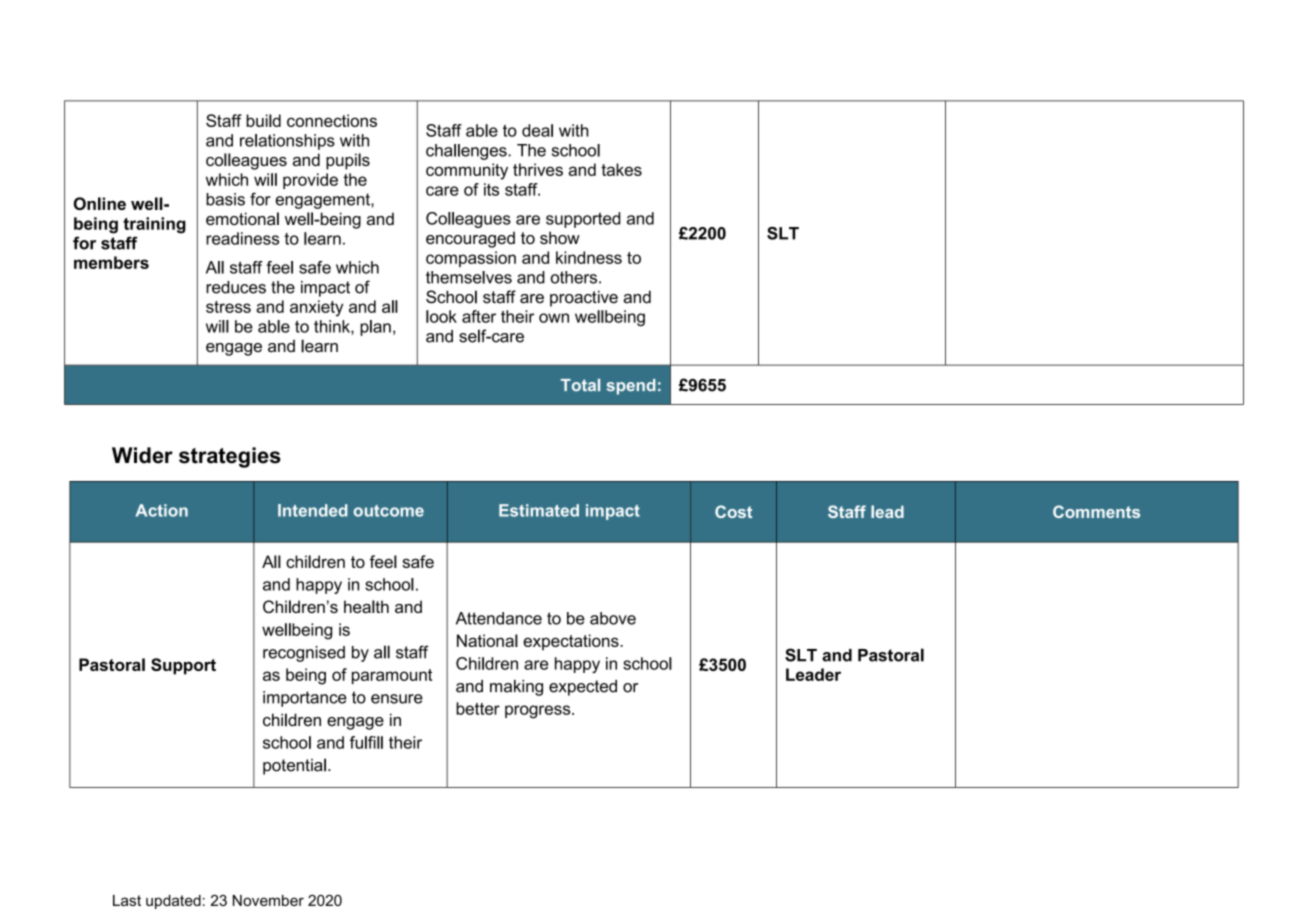  Describe the element at coordinates (230, 457) in the image. I see `strategies` at that location.
